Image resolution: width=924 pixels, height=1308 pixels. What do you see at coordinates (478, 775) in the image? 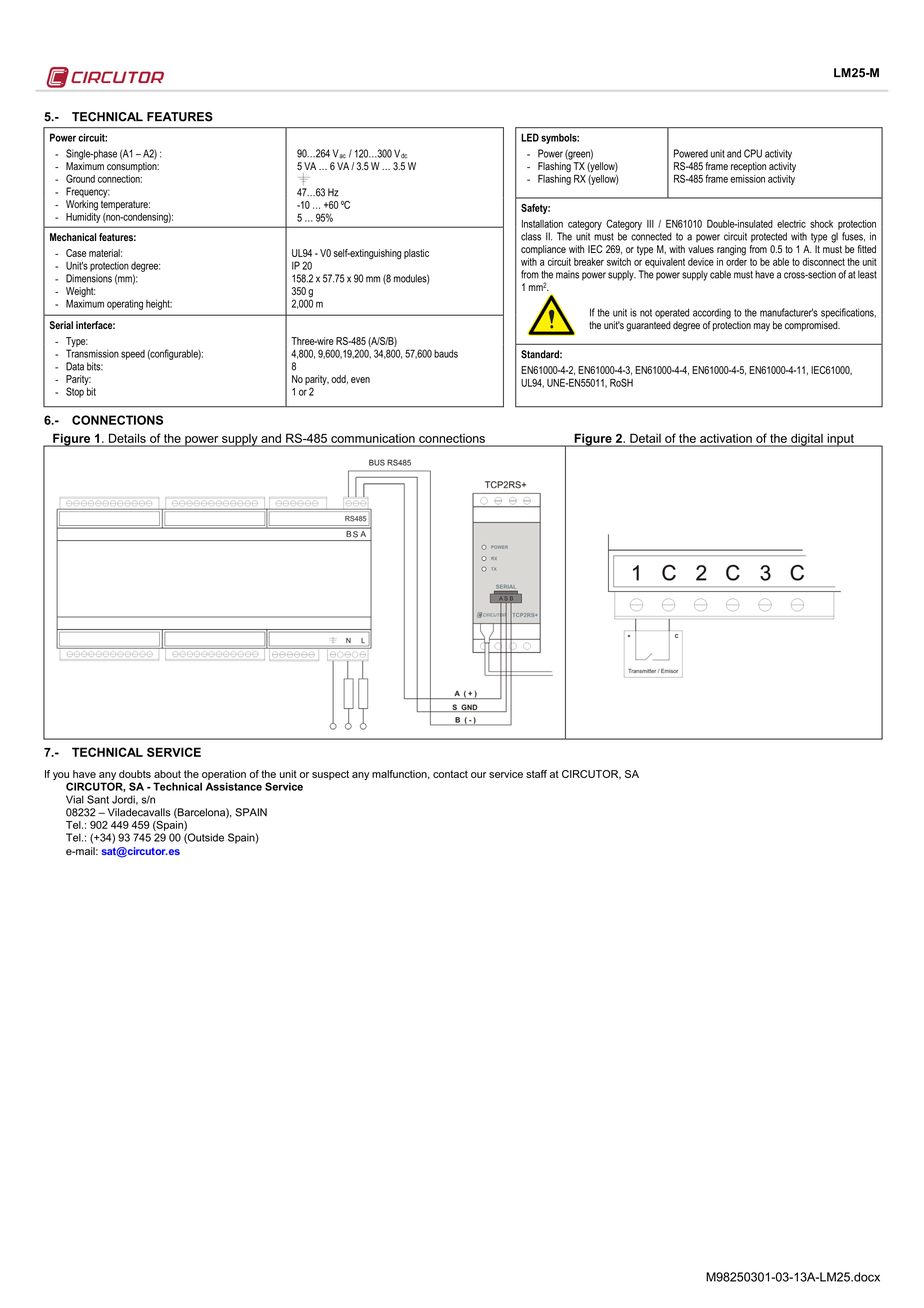
I see `our` at bounding box center [478, 775].
